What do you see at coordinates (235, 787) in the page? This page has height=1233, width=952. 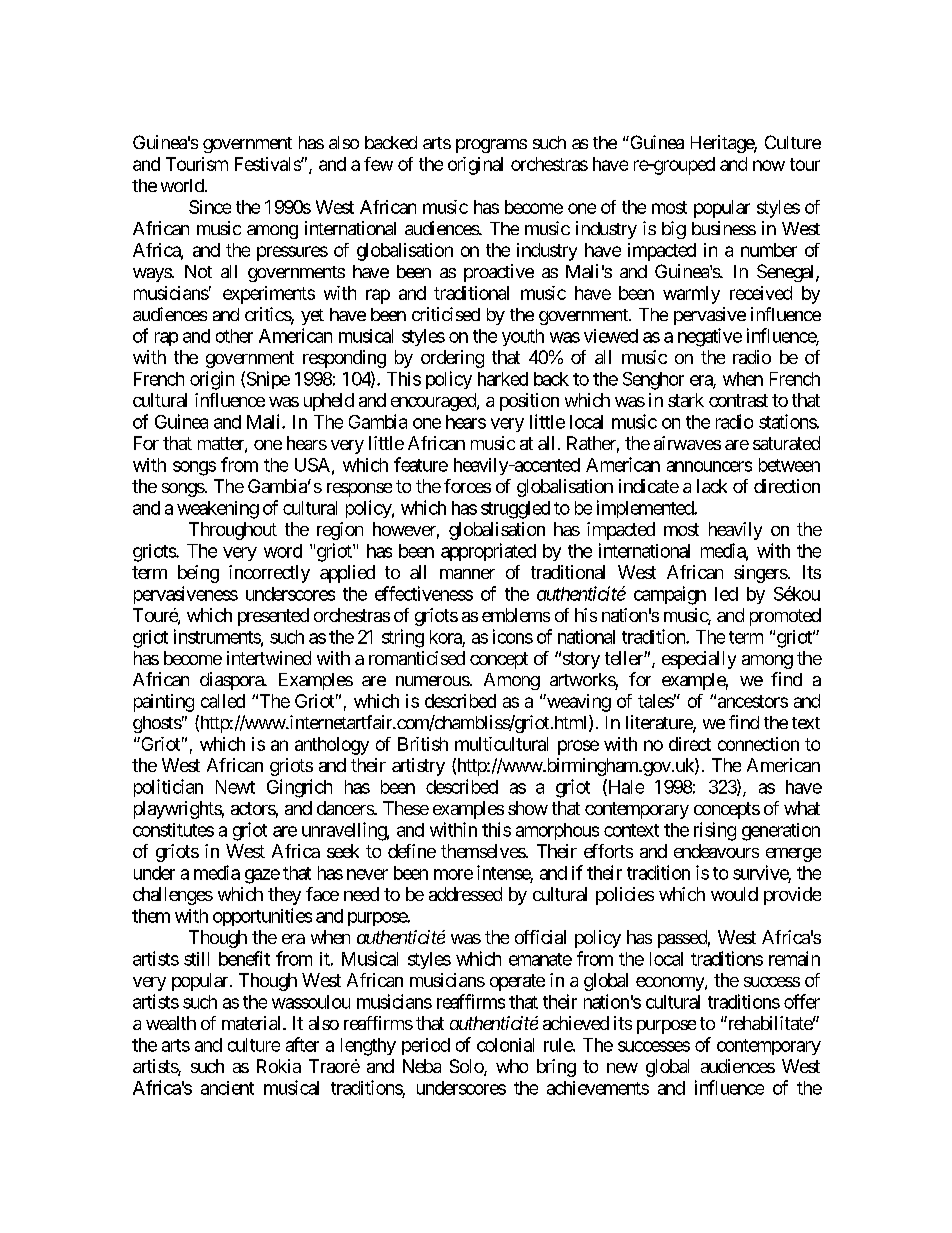 I see `Newt` at bounding box center [235, 787].
